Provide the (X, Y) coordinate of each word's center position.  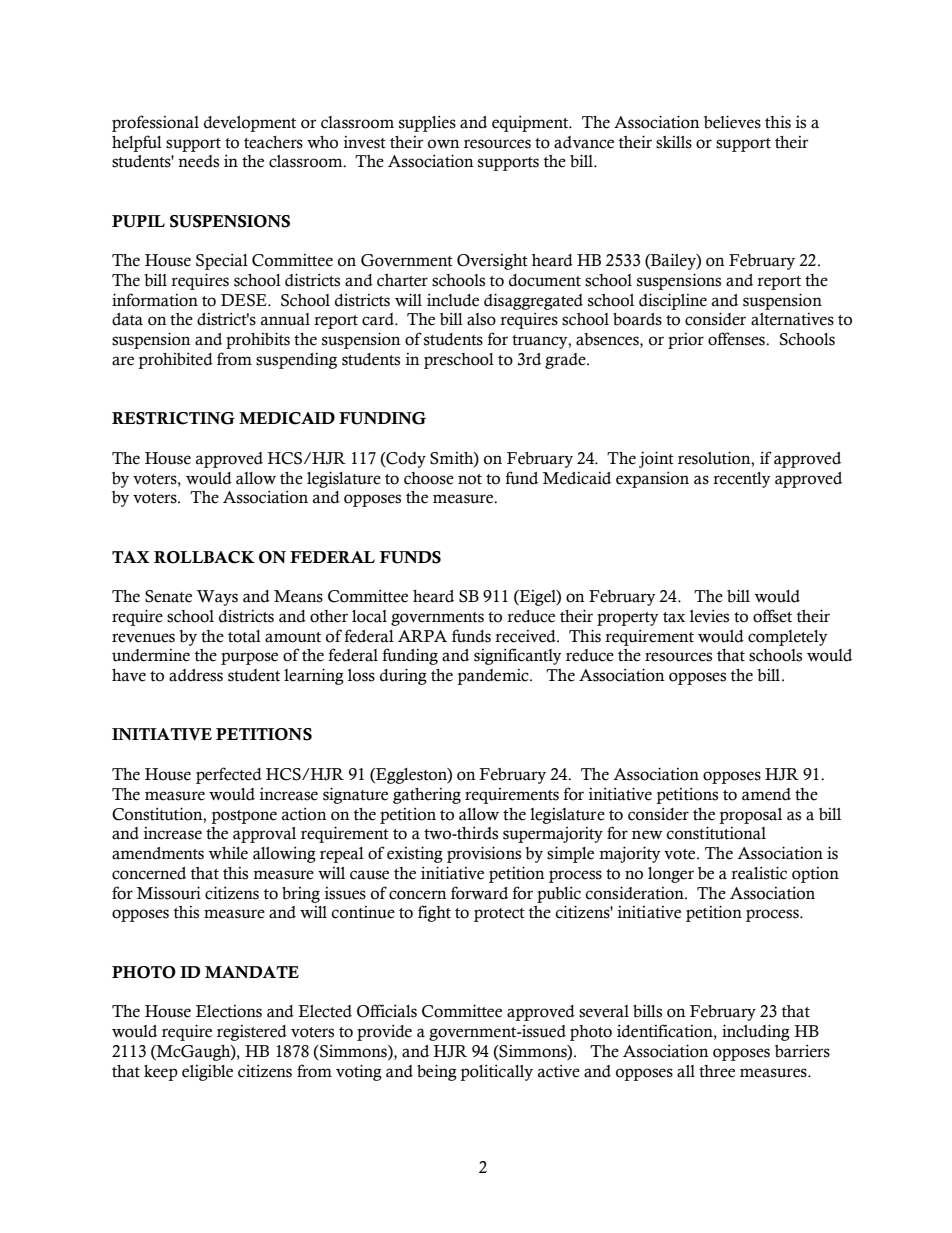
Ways (217, 598)
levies (709, 616)
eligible (207, 1073)
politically (496, 1072)
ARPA (422, 636)
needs (198, 161)
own (444, 144)
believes (732, 122)
